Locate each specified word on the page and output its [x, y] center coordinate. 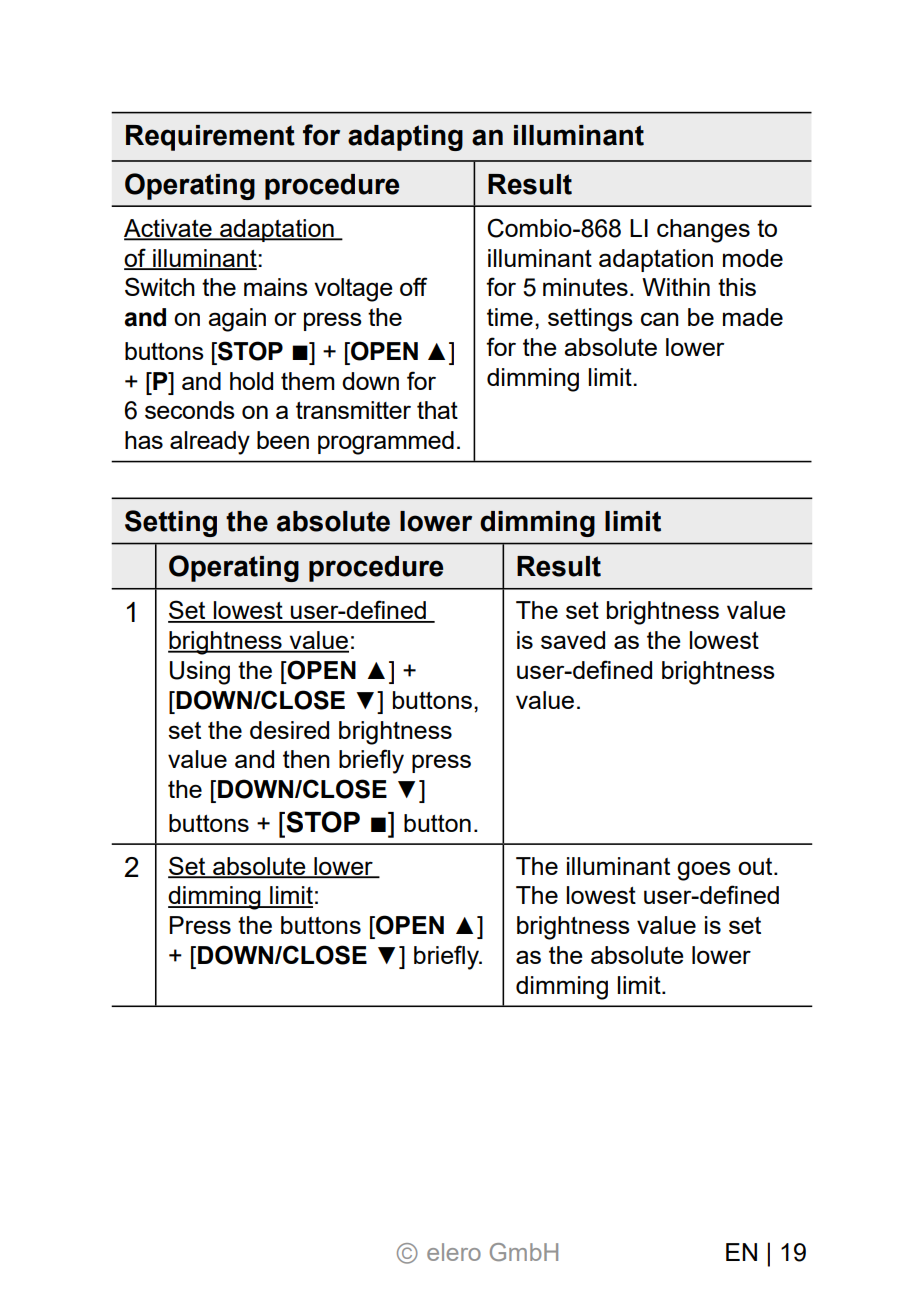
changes [703, 231]
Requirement [210, 138]
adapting [405, 138]
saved [573, 640]
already [210, 443]
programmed [386, 443]
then [306, 759]
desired [289, 730]
